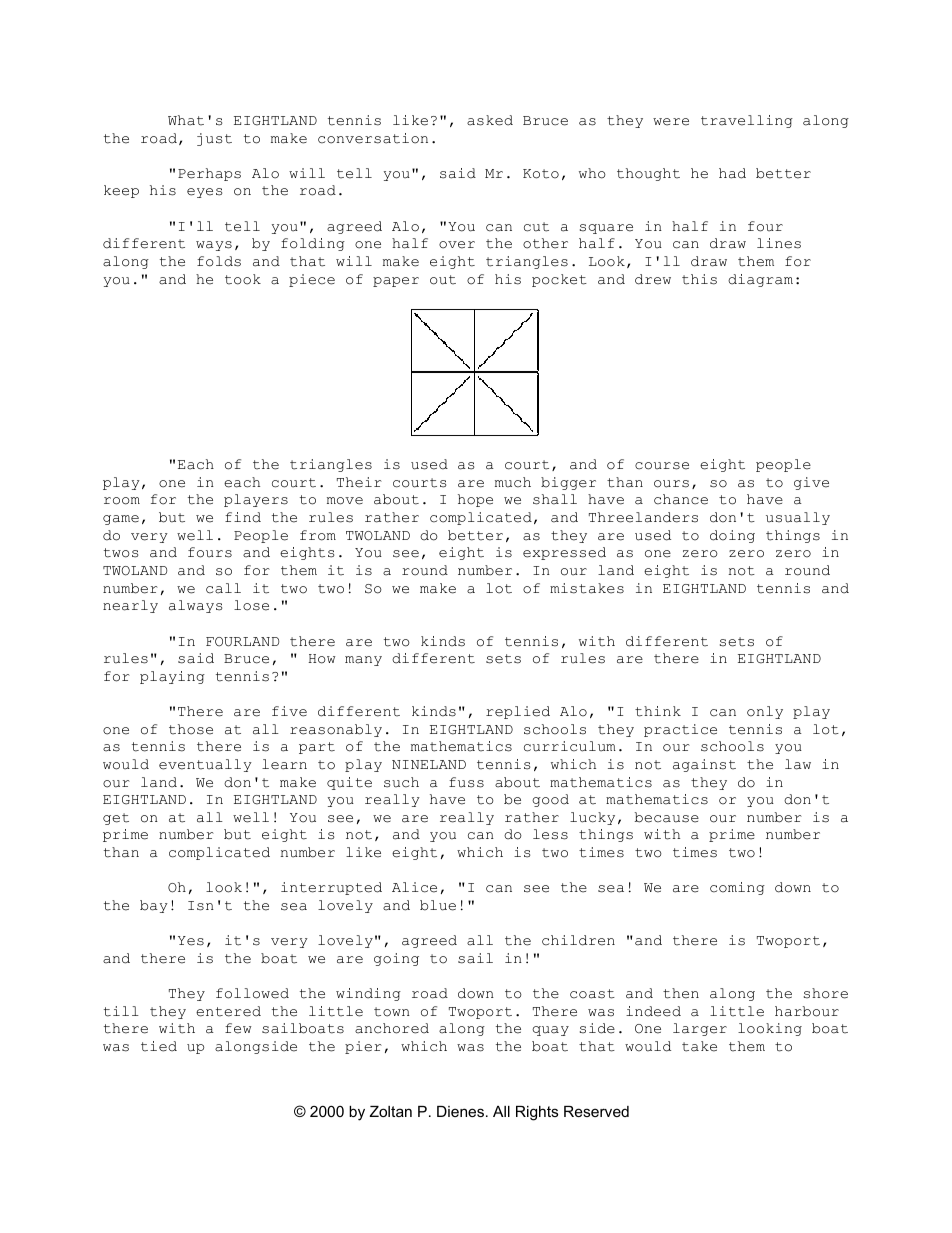 The height and width of the document is (1233, 952). Describe the element at coordinates (760, 280) in the document. I see `diagram` at that location.
